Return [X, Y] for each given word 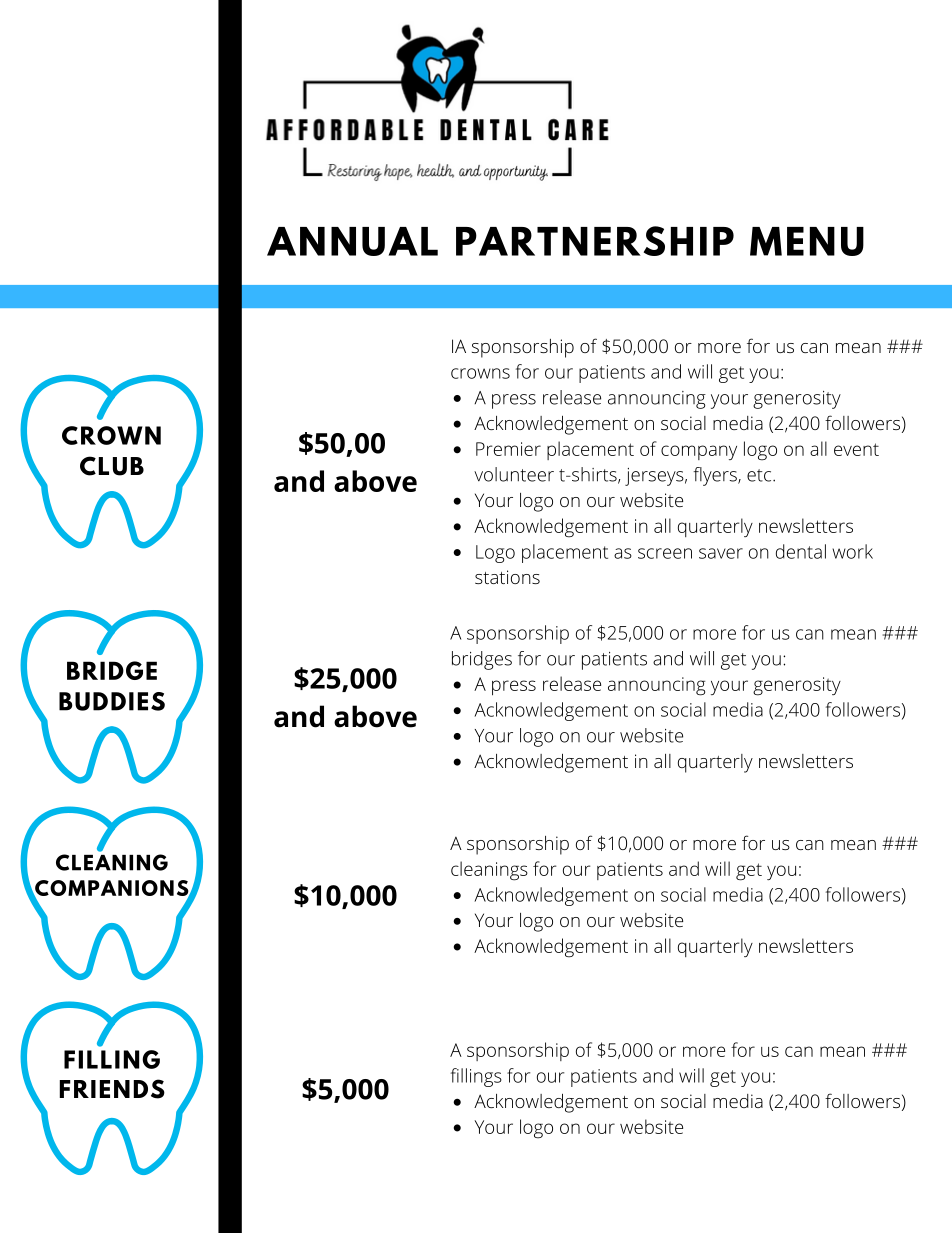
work [852, 551]
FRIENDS [112, 1089]
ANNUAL [352, 241]
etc [759, 475]
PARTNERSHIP [595, 241]
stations [507, 577]
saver [721, 553]
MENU [807, 241]
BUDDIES [112, 701]
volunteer [514, 474]
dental [801, 551]
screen [665, 553]
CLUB [112, 466]
